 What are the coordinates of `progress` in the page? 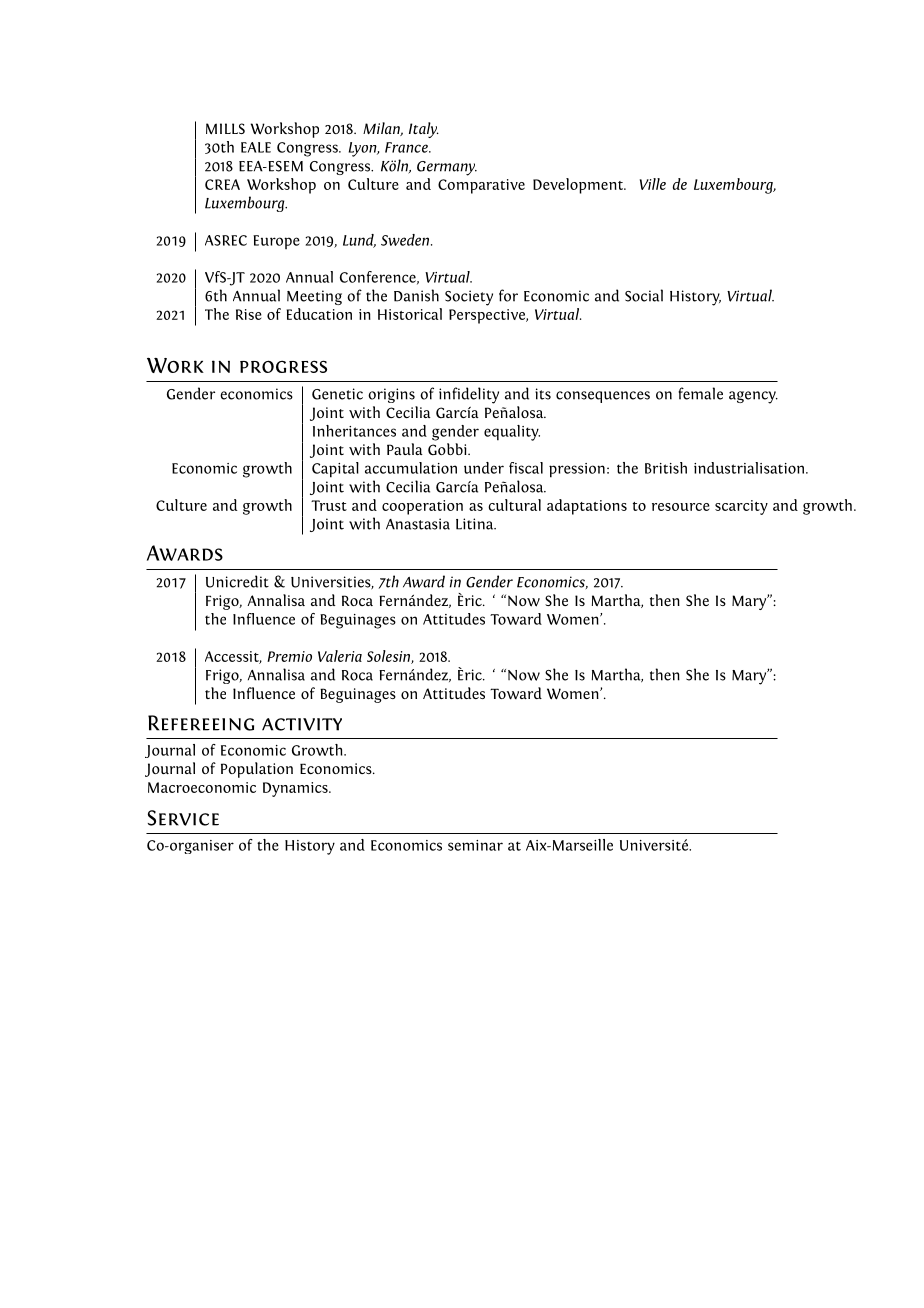 It's located at (283, 366).
